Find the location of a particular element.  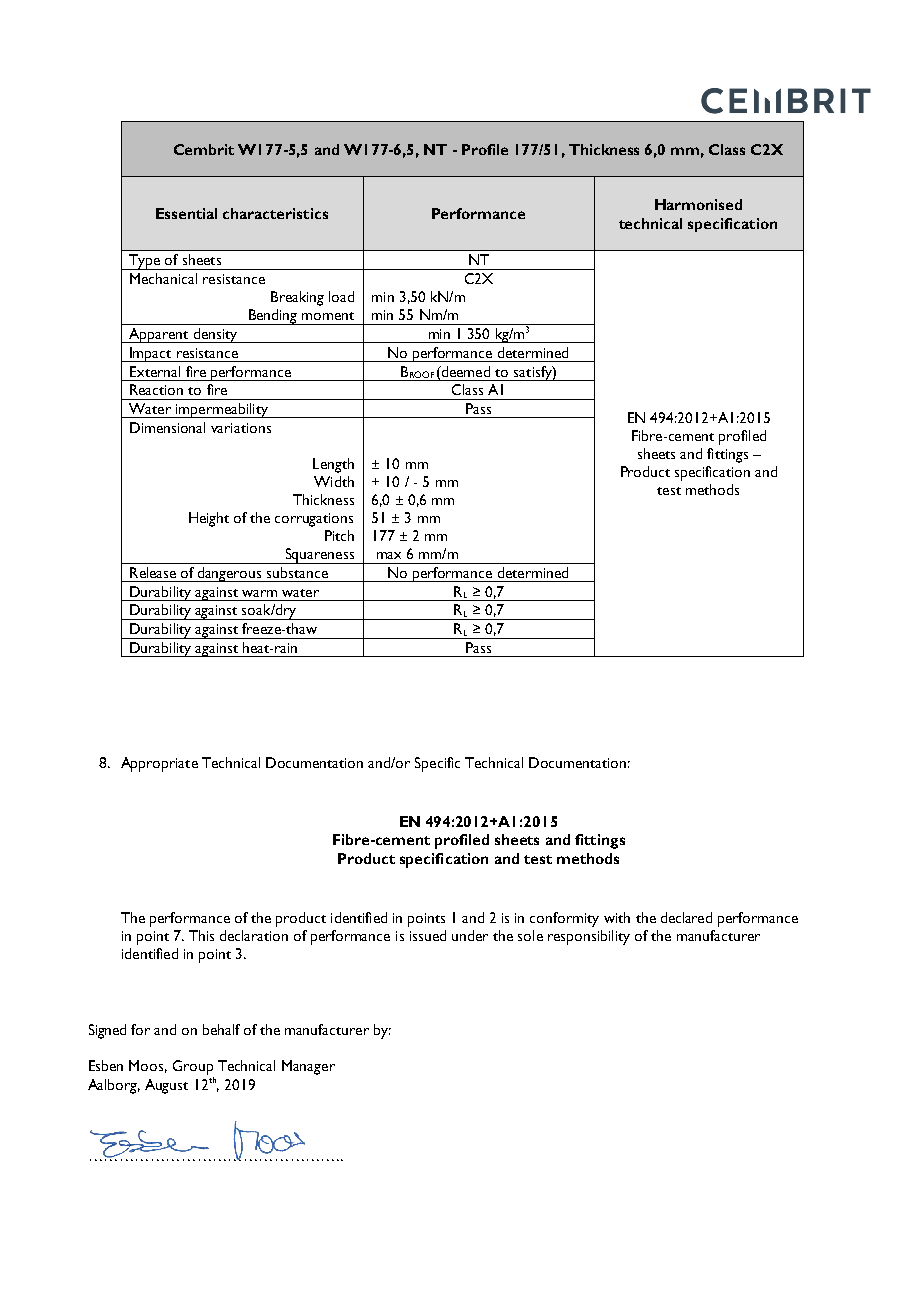

warm is located at coordinates (259, 593).
